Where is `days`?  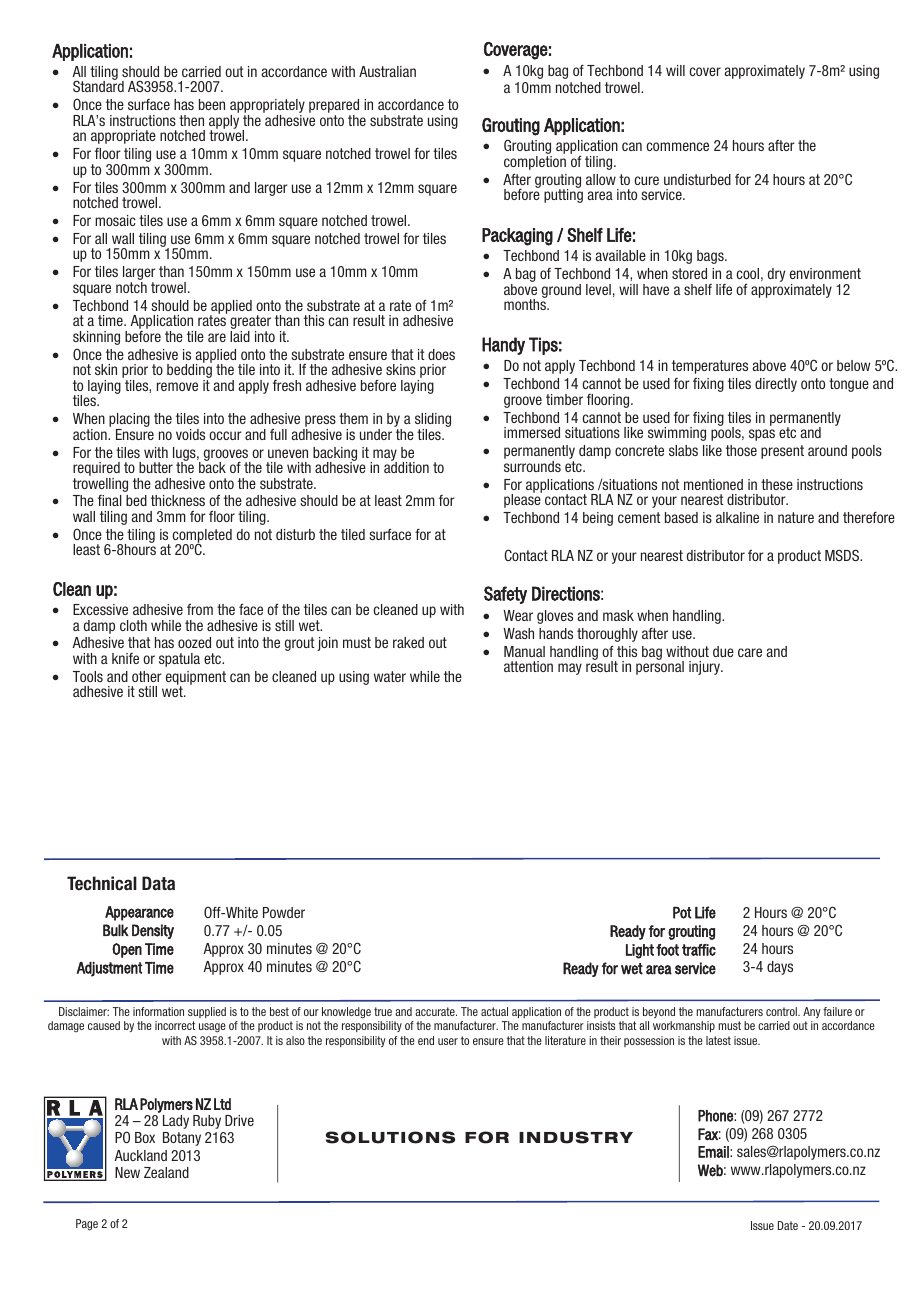 days is located at coordinates (780, 968).
